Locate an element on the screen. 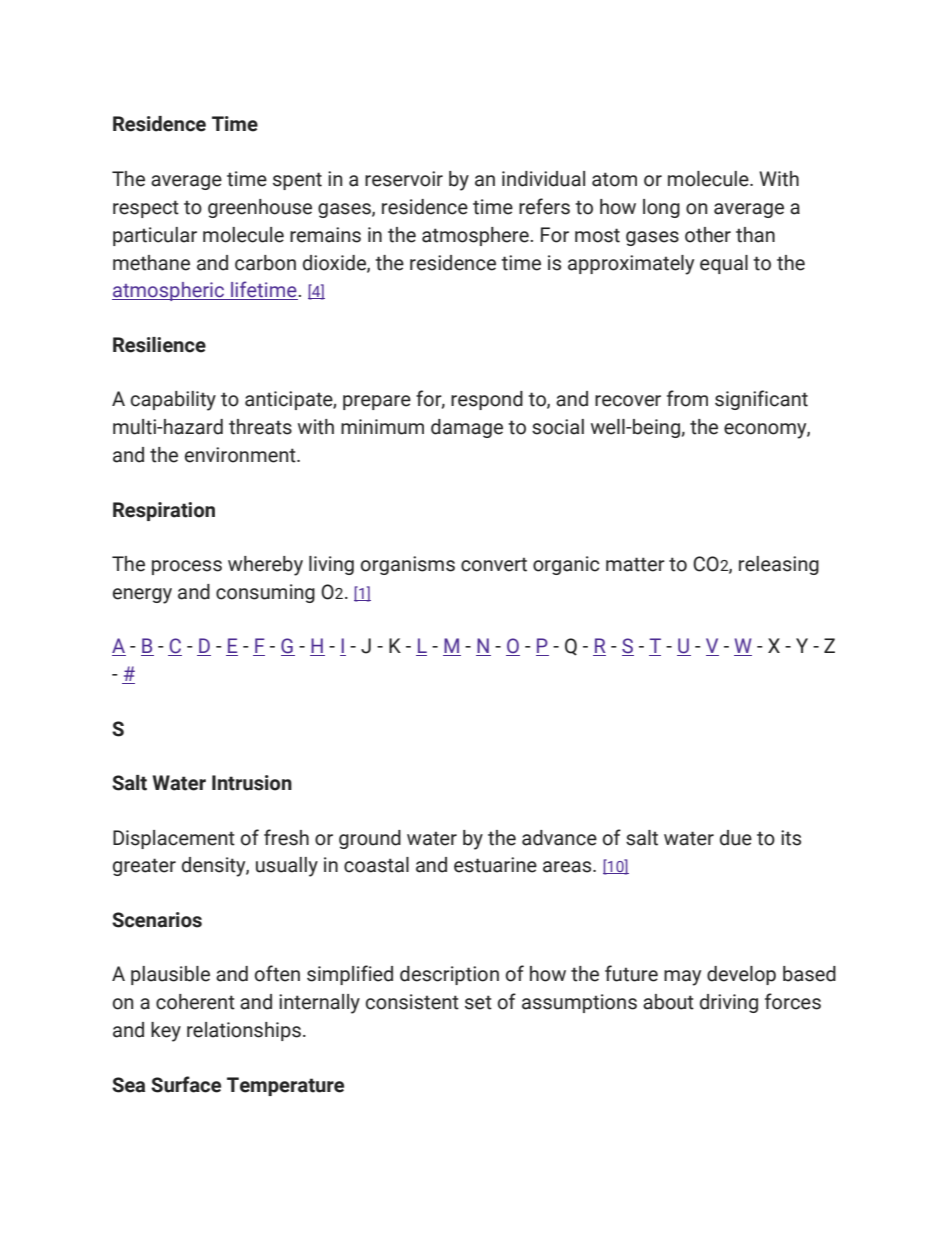  consuming is located at coordinates (265, 593).
